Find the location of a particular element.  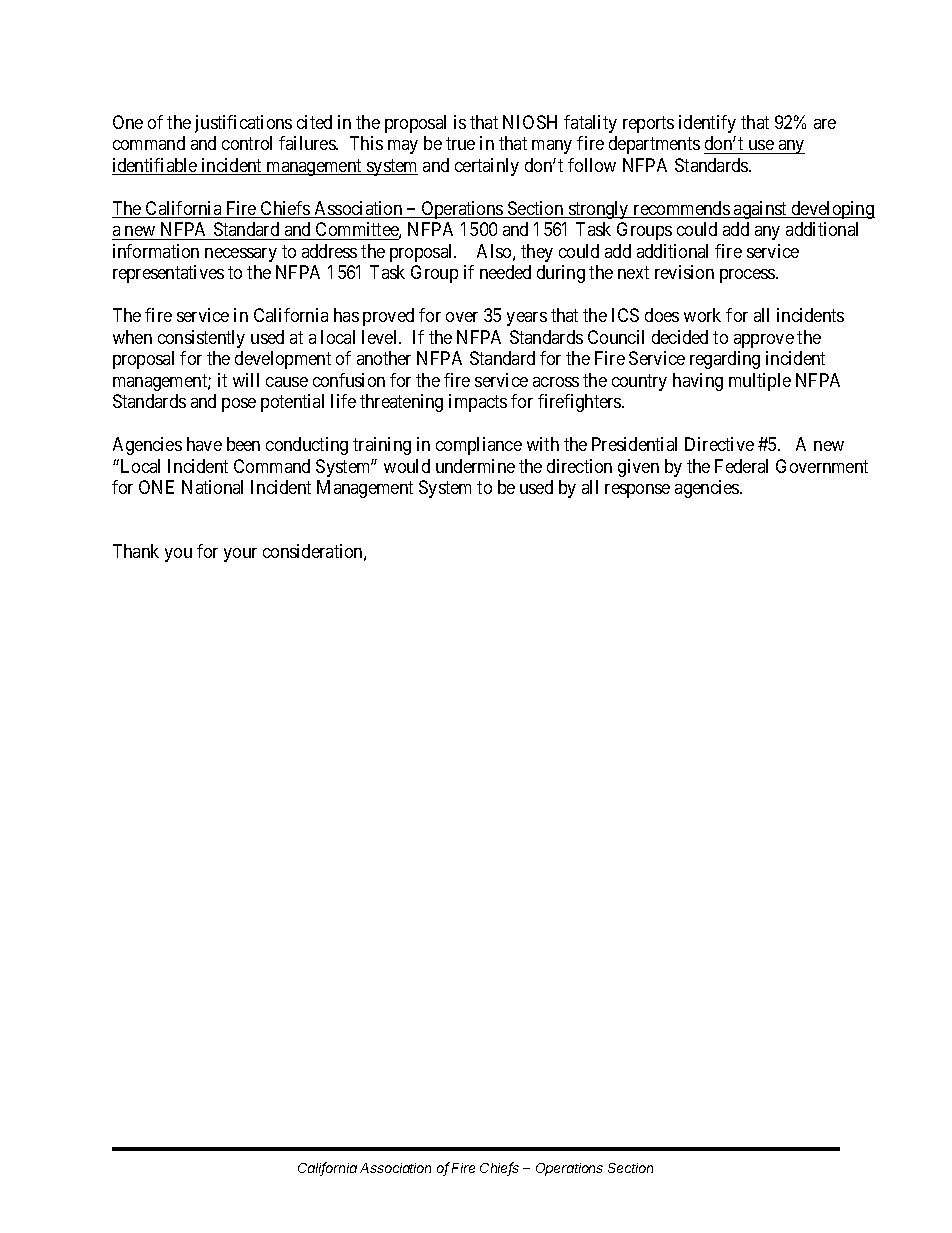

revision is located at coordinates (684, 272).
